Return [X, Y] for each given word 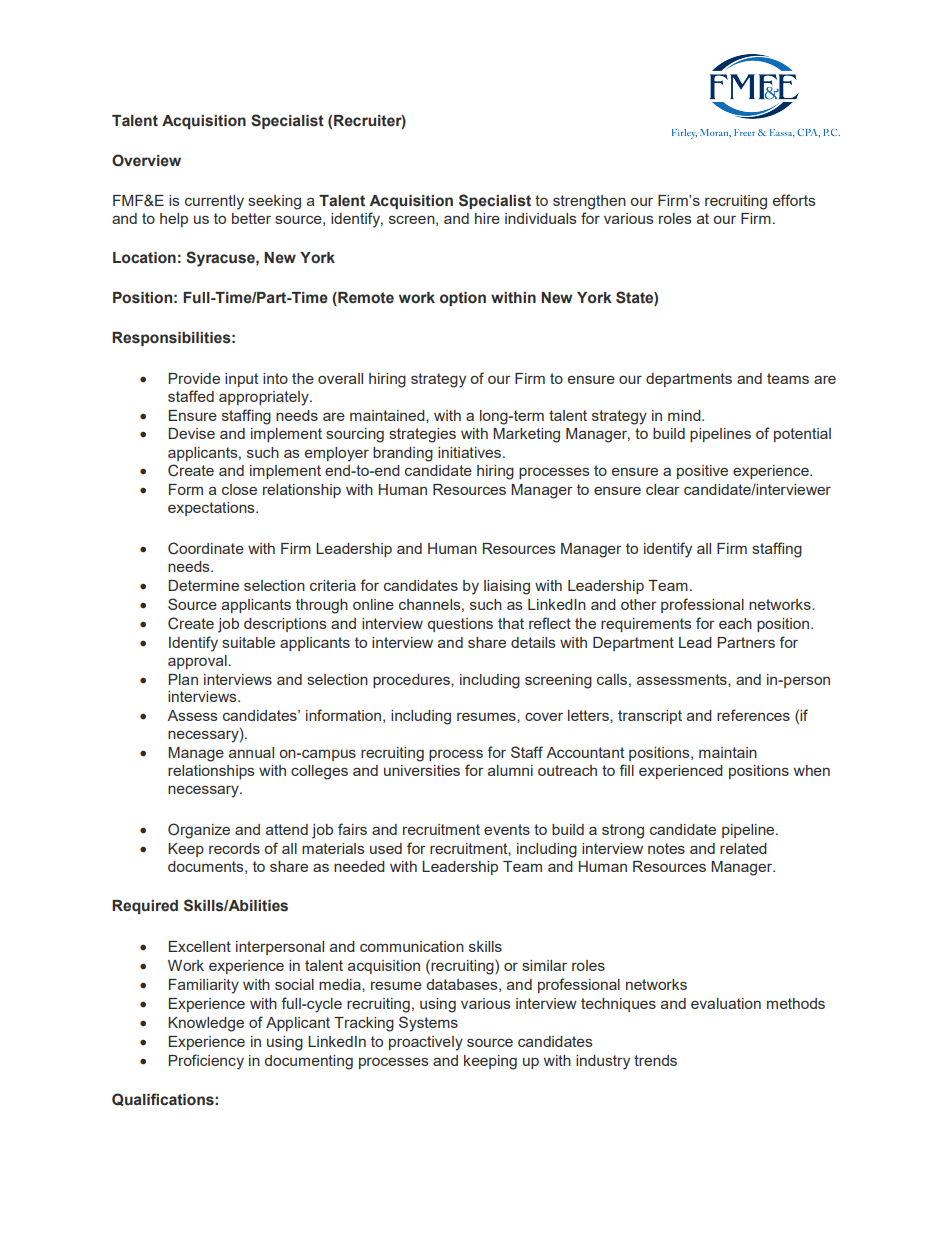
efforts [794, 200]
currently [214, 202]
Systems [428, 1024]
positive [702, 472]
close [239, 489]
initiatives [469, 452]
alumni [510, 770]
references [753, 715]
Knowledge [206, 1024]
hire [487, 218]
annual [251, 752]
